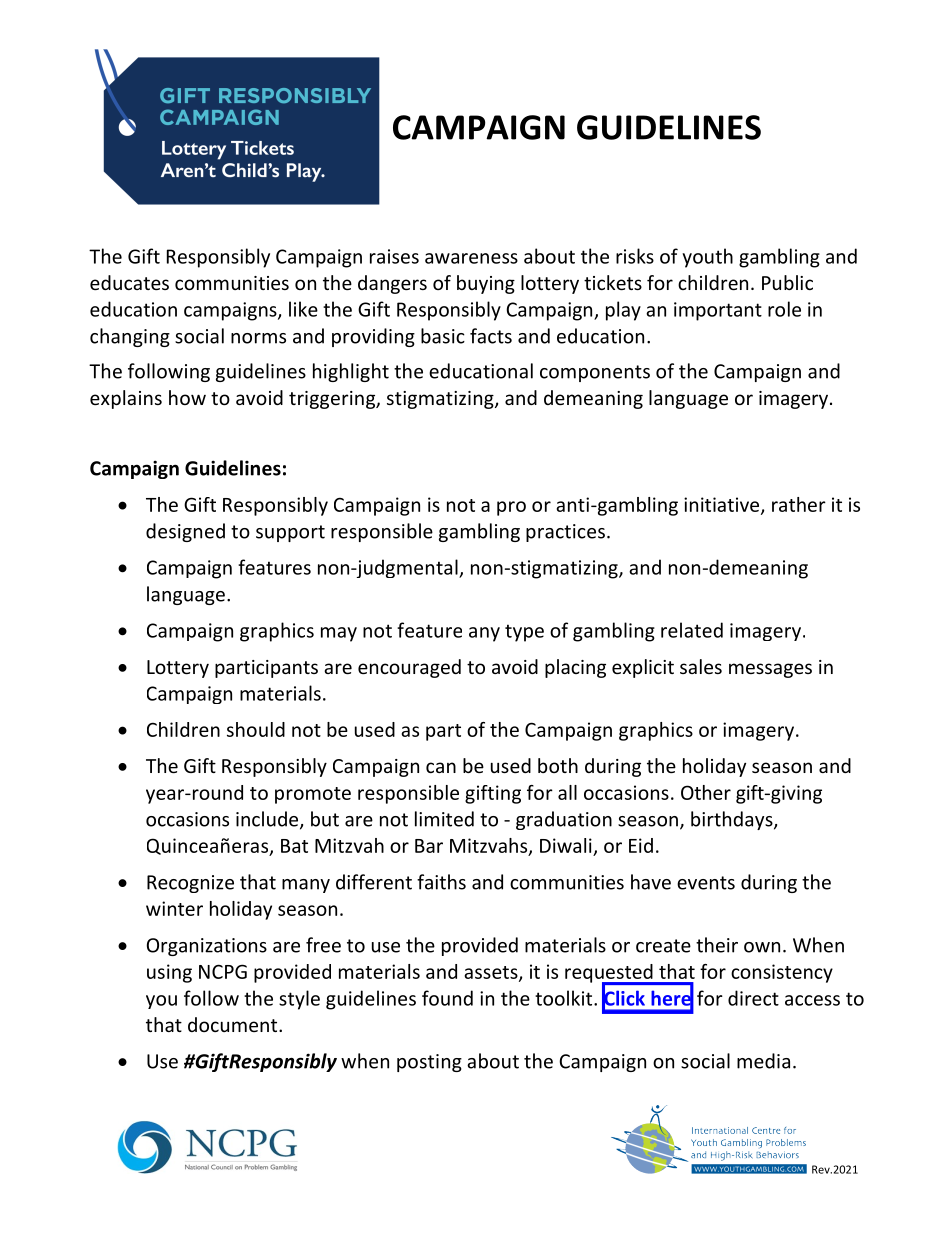 The width and height of the page is (952, 1233). I want to click on should, so click(256, 729).
